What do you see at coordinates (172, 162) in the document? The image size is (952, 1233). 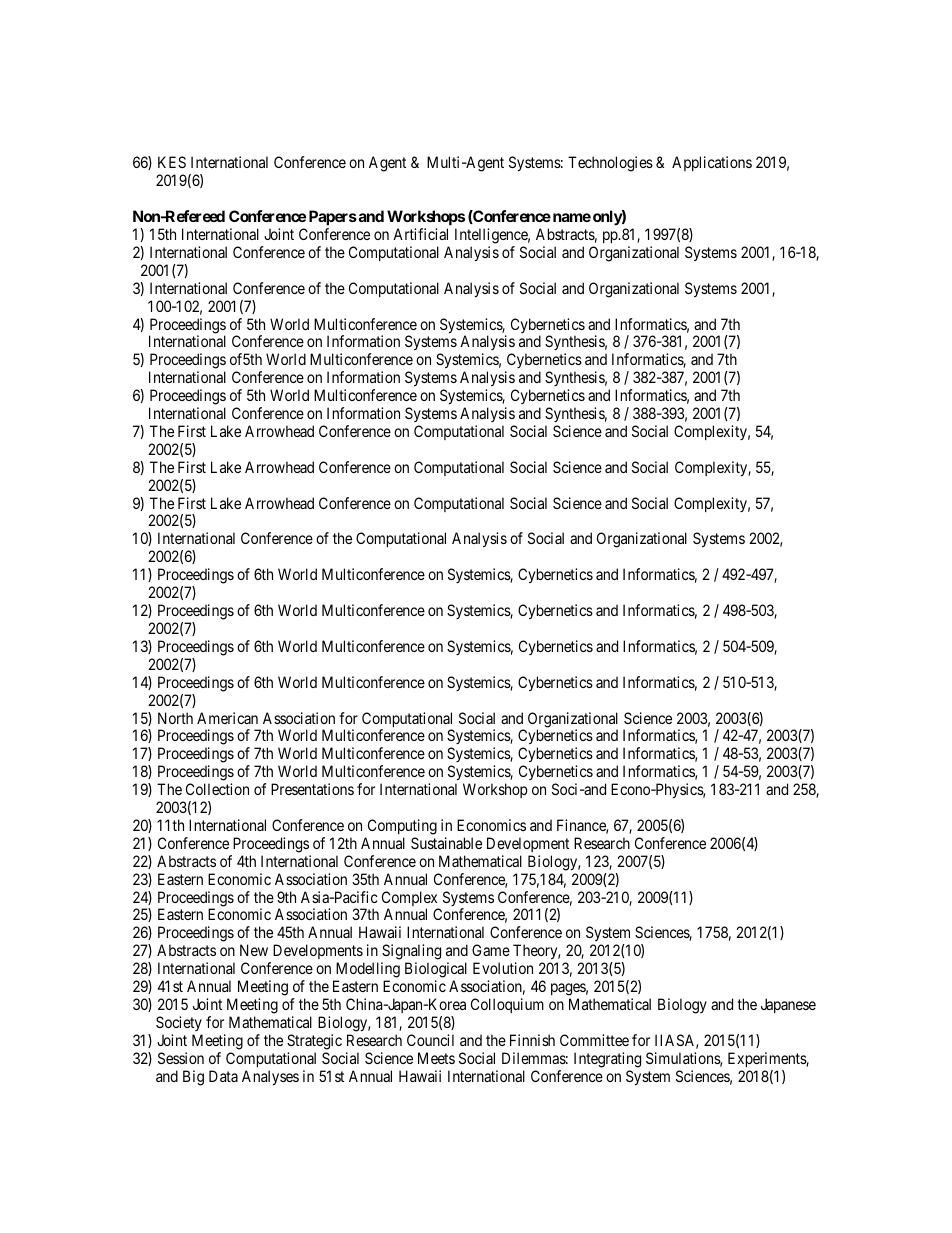 I see `KES` at bounding box center [172, 162].
